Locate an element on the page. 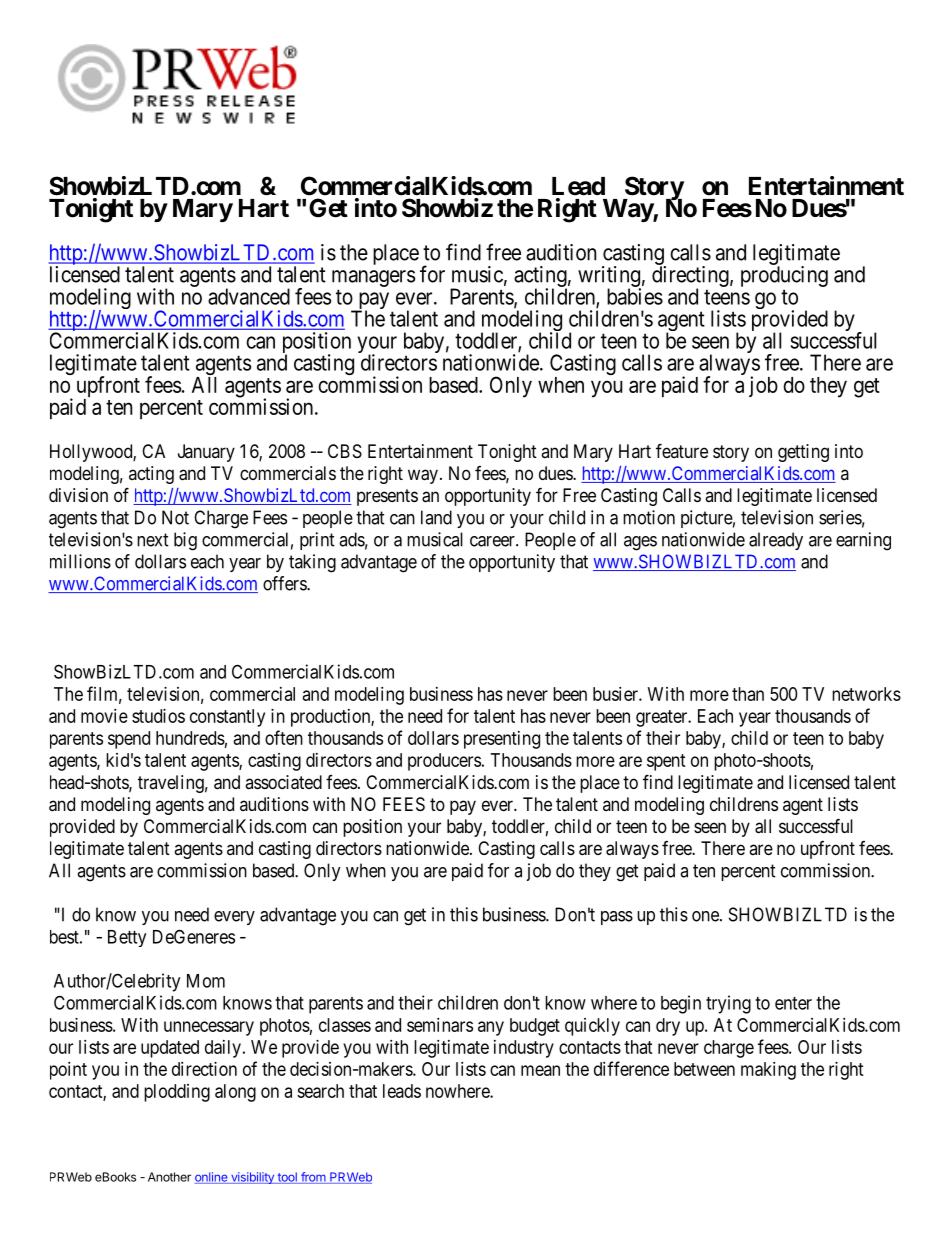 This page has height=1233, width=952. pass is located at coordinates (617, 918).
